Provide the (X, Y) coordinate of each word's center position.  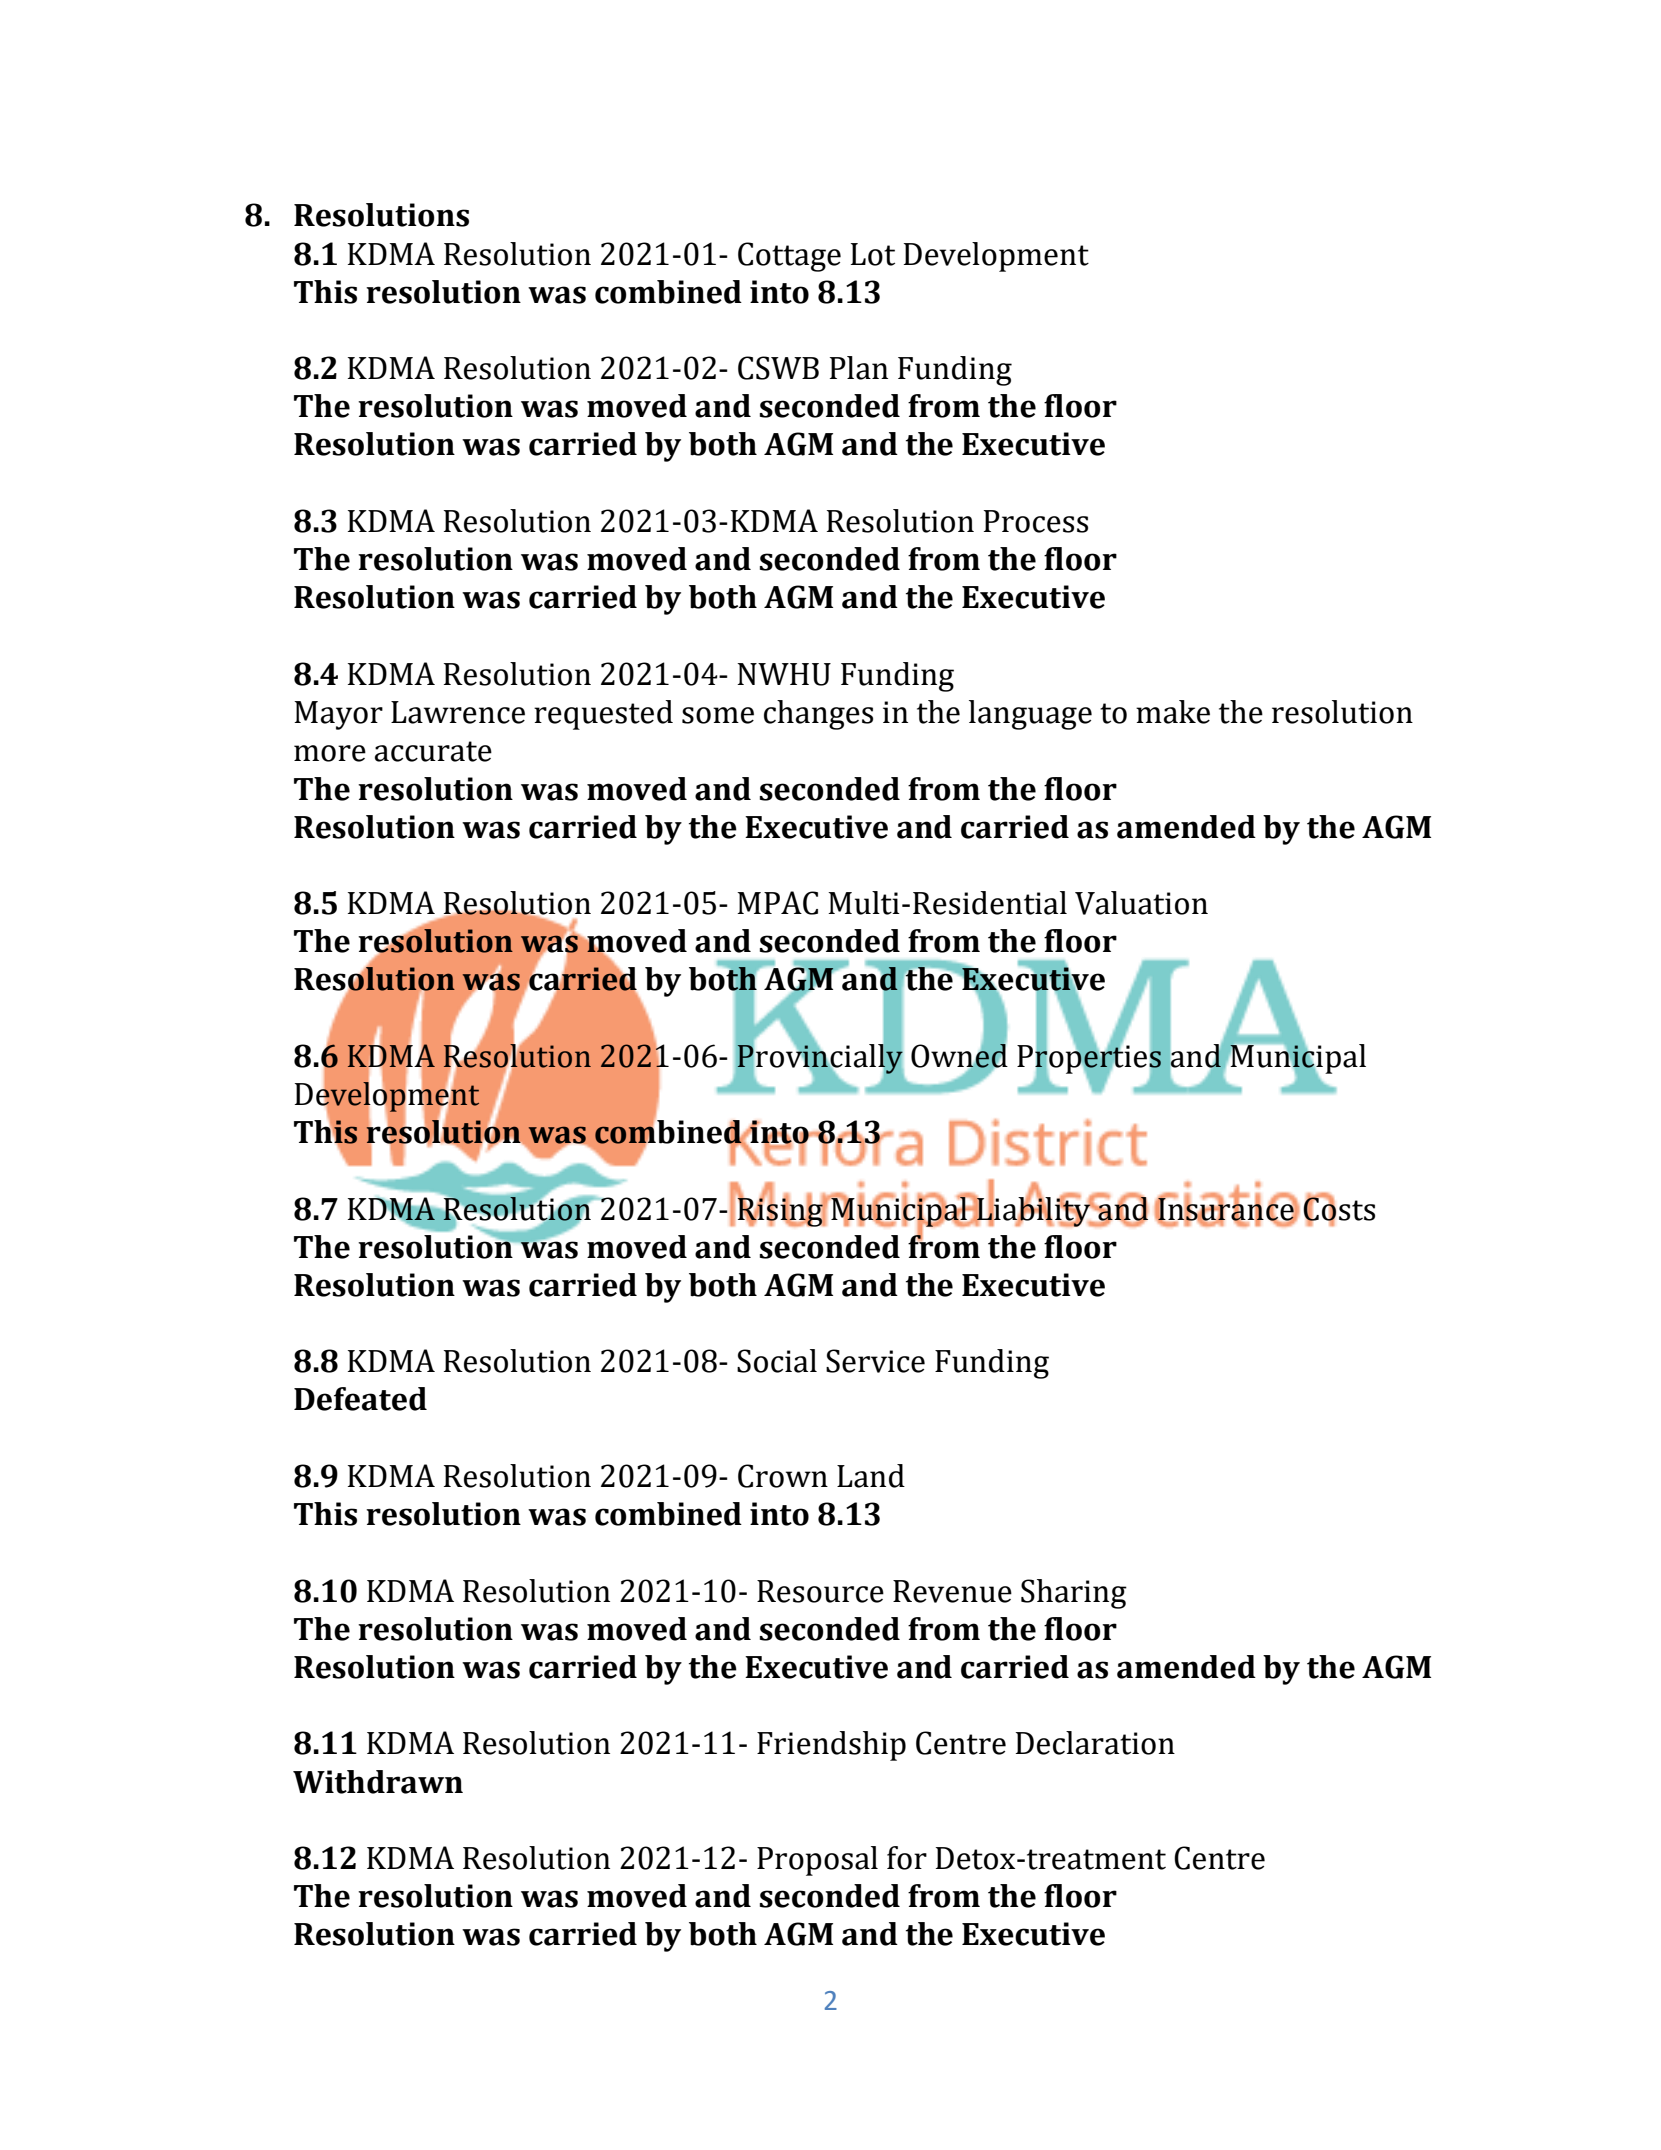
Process (1036, 521)
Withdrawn (378, 1782)
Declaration (1095, 1743)
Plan (859, 368)
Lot (873, 254)
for (907, 1858)
